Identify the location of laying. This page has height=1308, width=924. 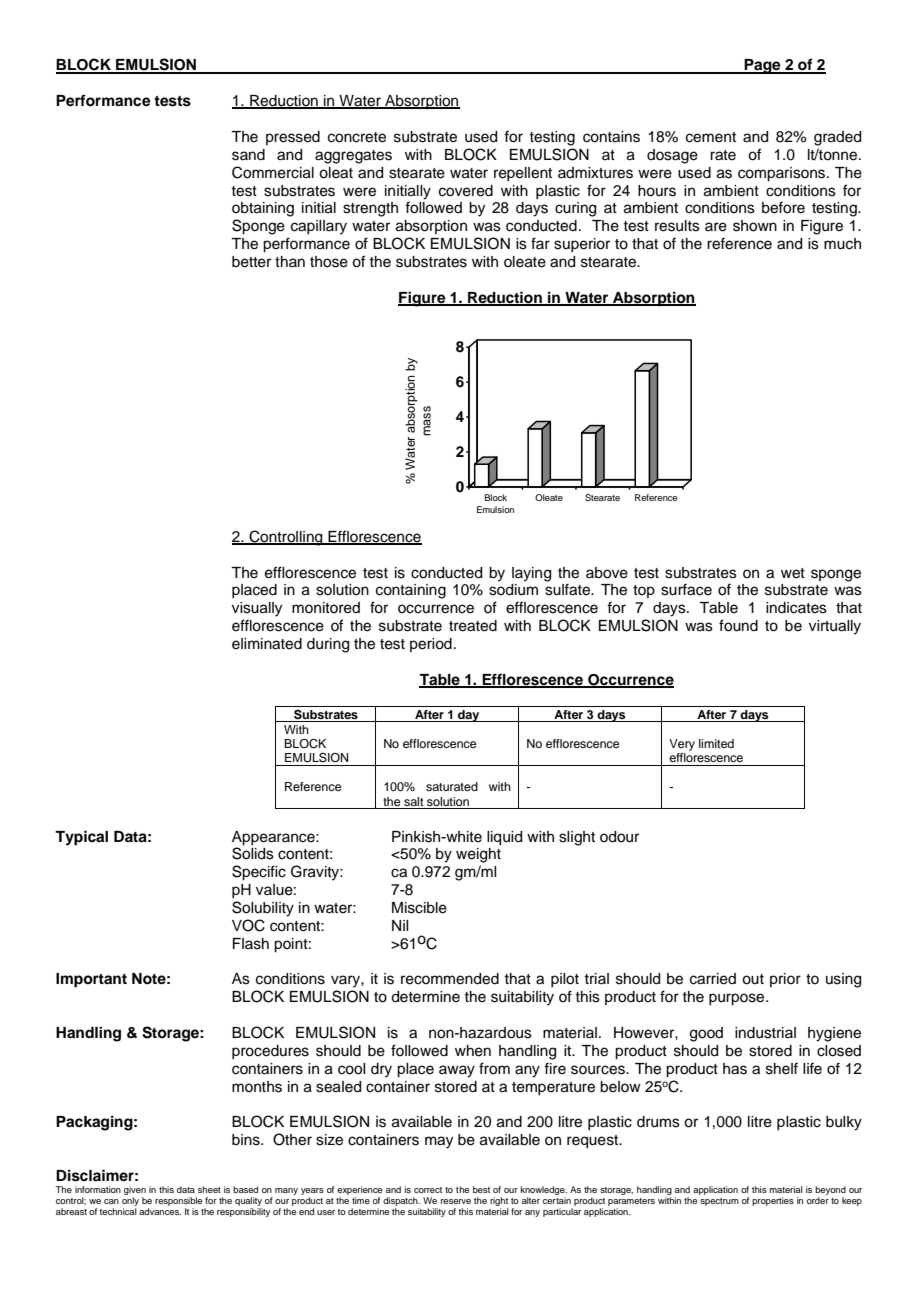
(531, 574).
